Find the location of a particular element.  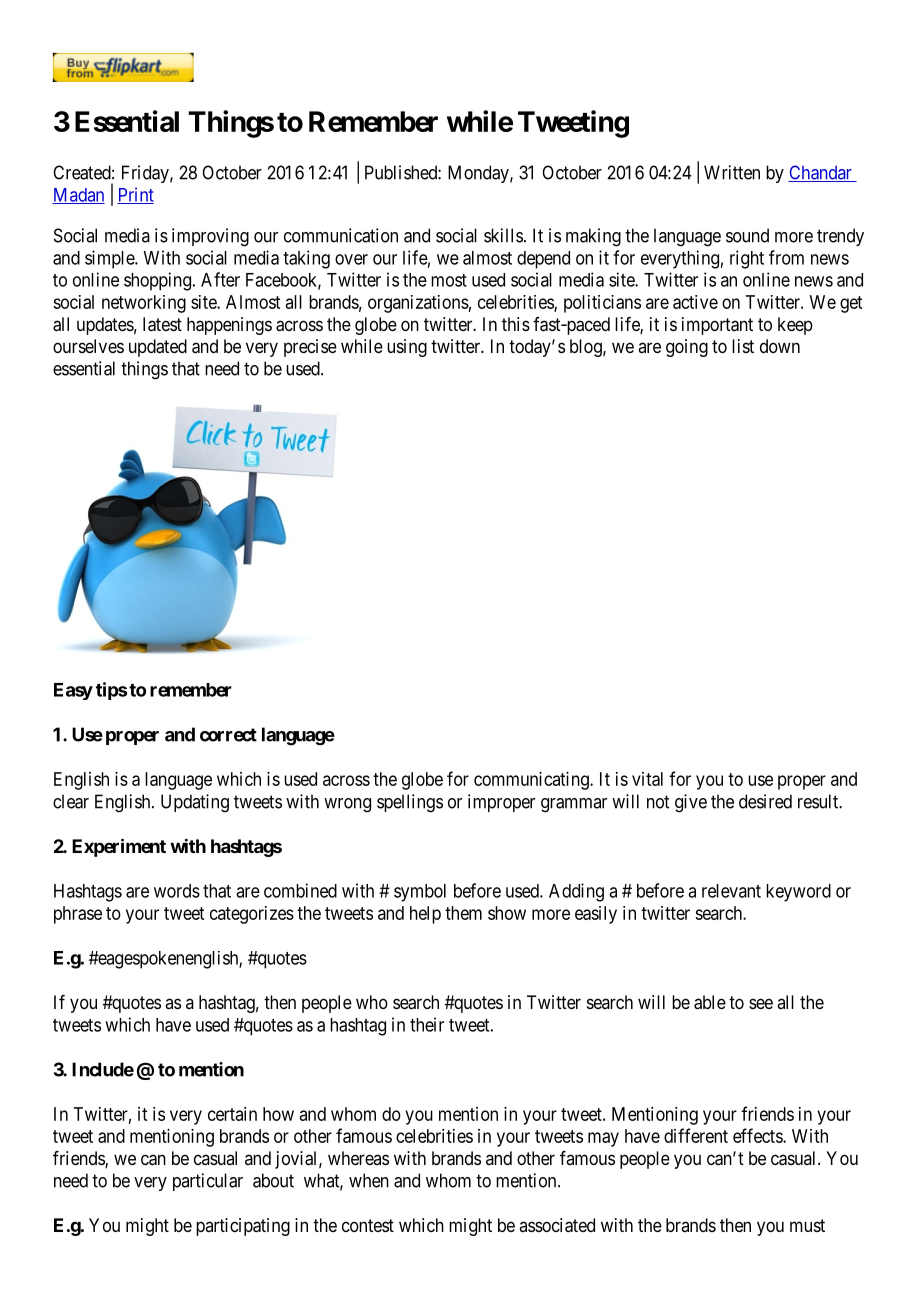

sound is located at coordinates (747, 235).
